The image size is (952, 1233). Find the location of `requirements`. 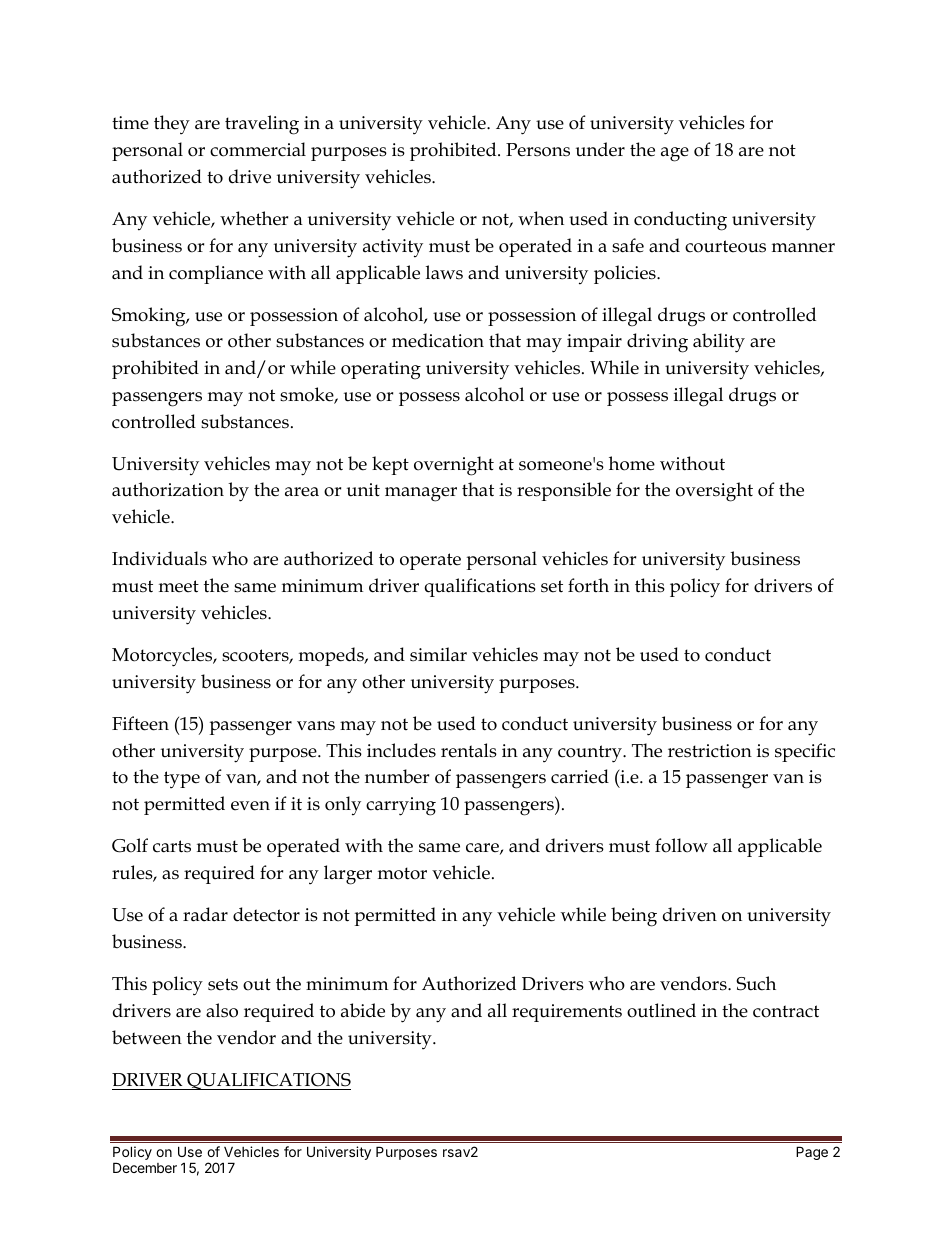

requirements is located at coordinates (567, 1013).
